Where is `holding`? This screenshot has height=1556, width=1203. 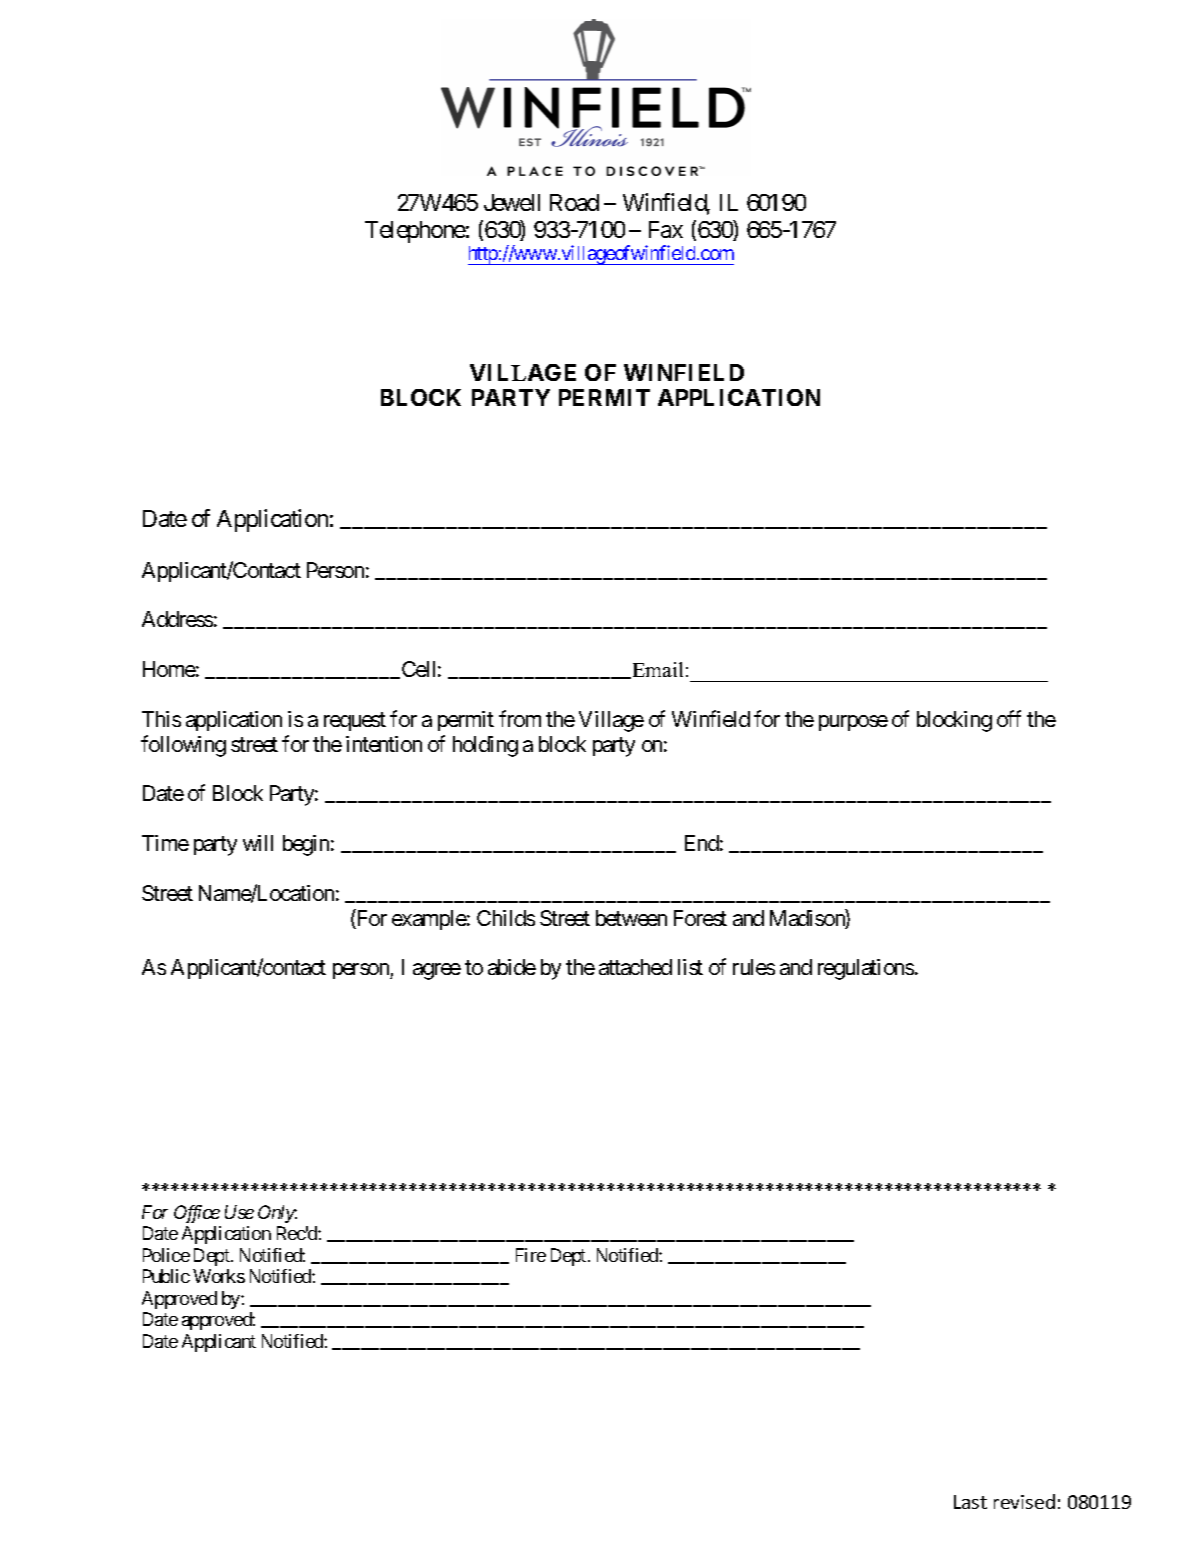
holding is located at coordinates (485, 746).
